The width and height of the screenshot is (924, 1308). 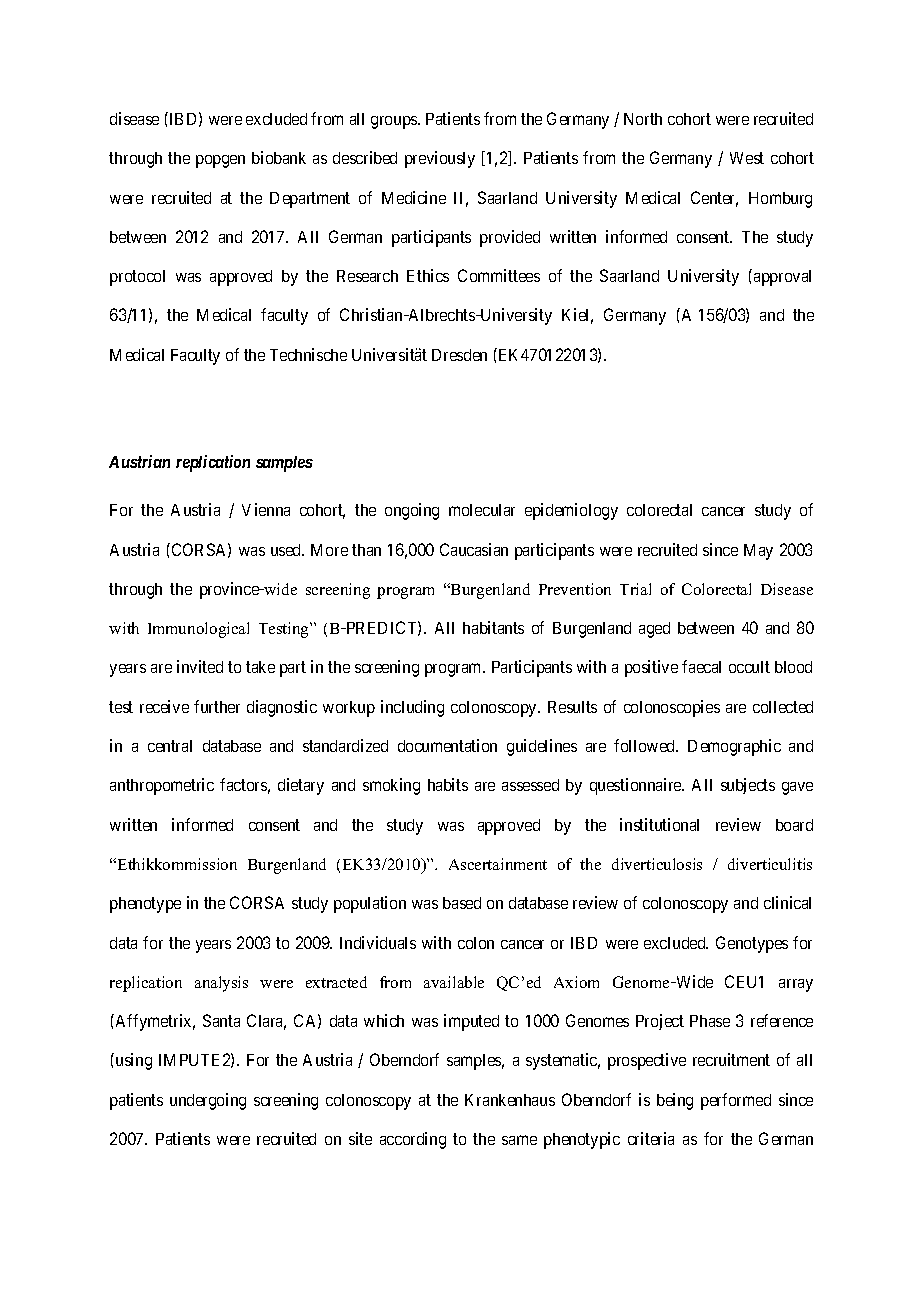 What do you see at coordinates (482, 510) in the screenshot?
I see `molecular` at bounding box center [482, 510].
